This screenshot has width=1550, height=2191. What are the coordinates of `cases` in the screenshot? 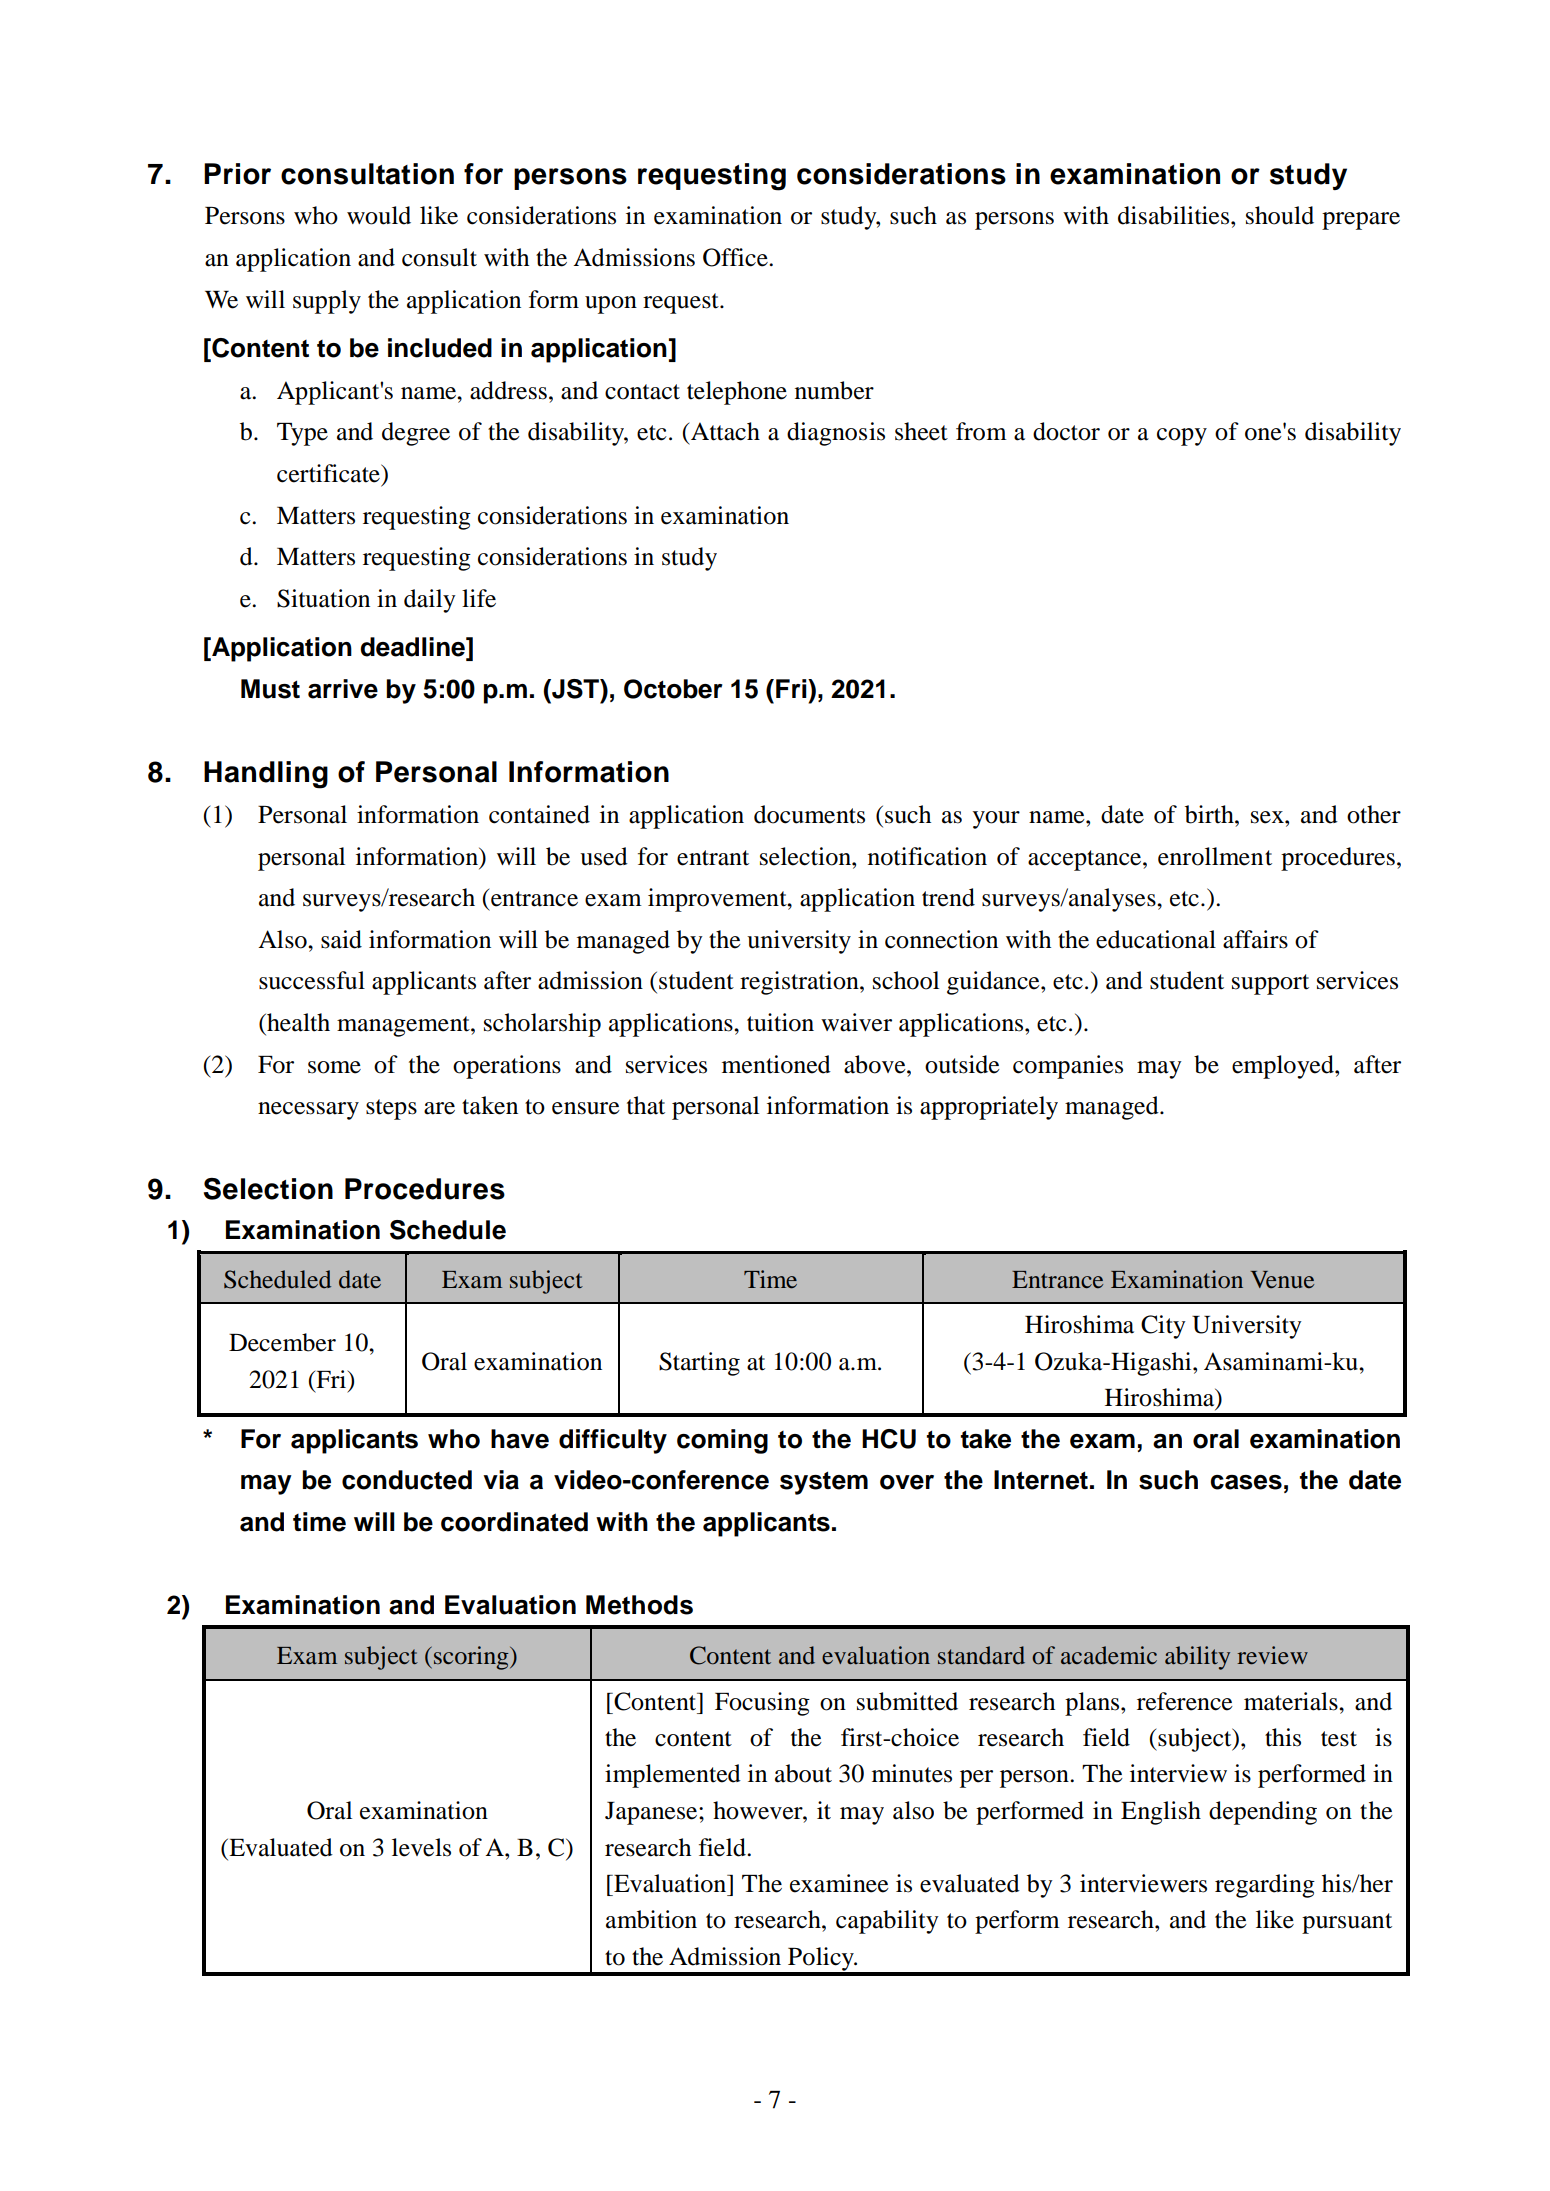 It's located at (1246, 1482).
